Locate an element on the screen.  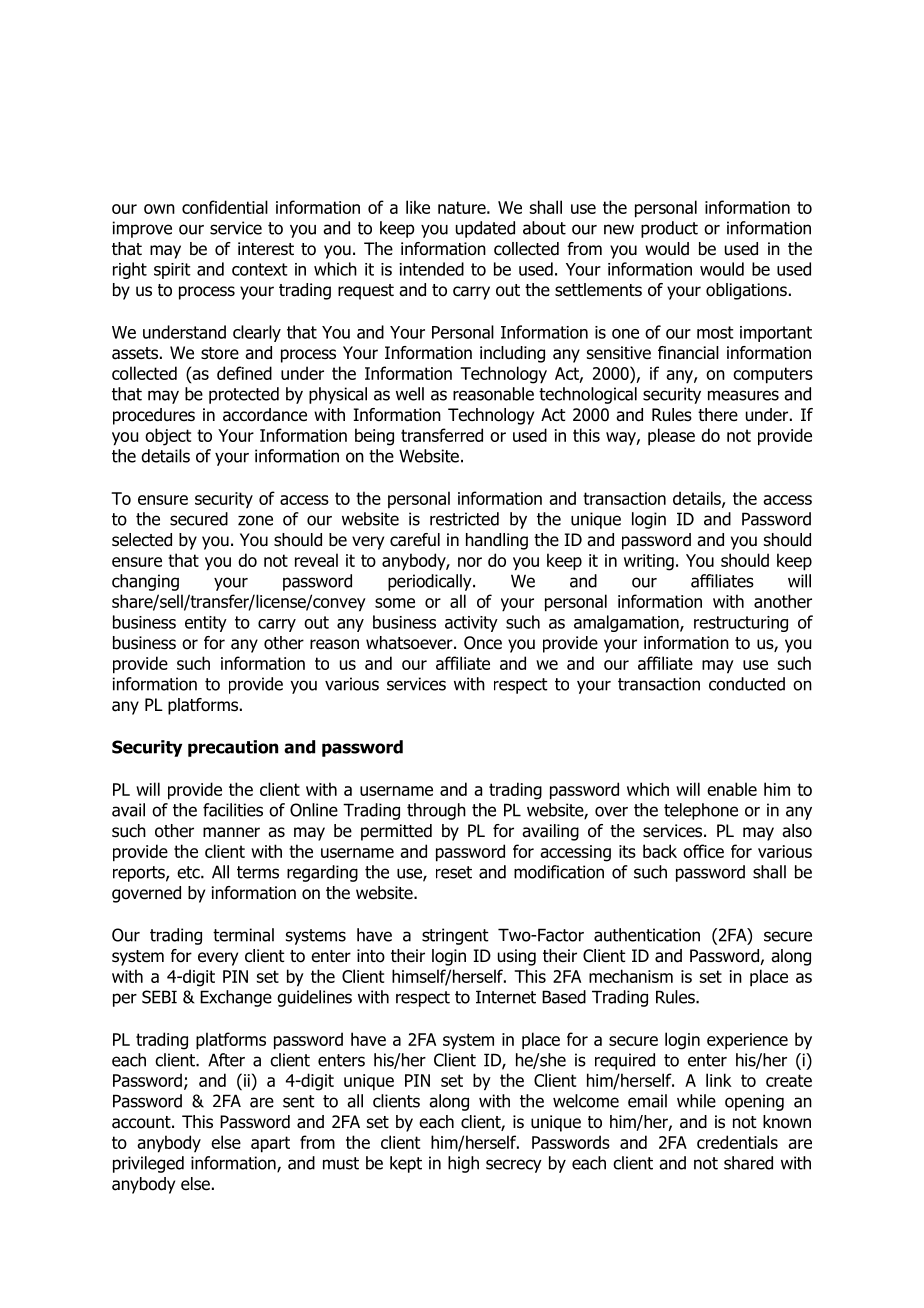
enable is located at coordinates (732, 789).
